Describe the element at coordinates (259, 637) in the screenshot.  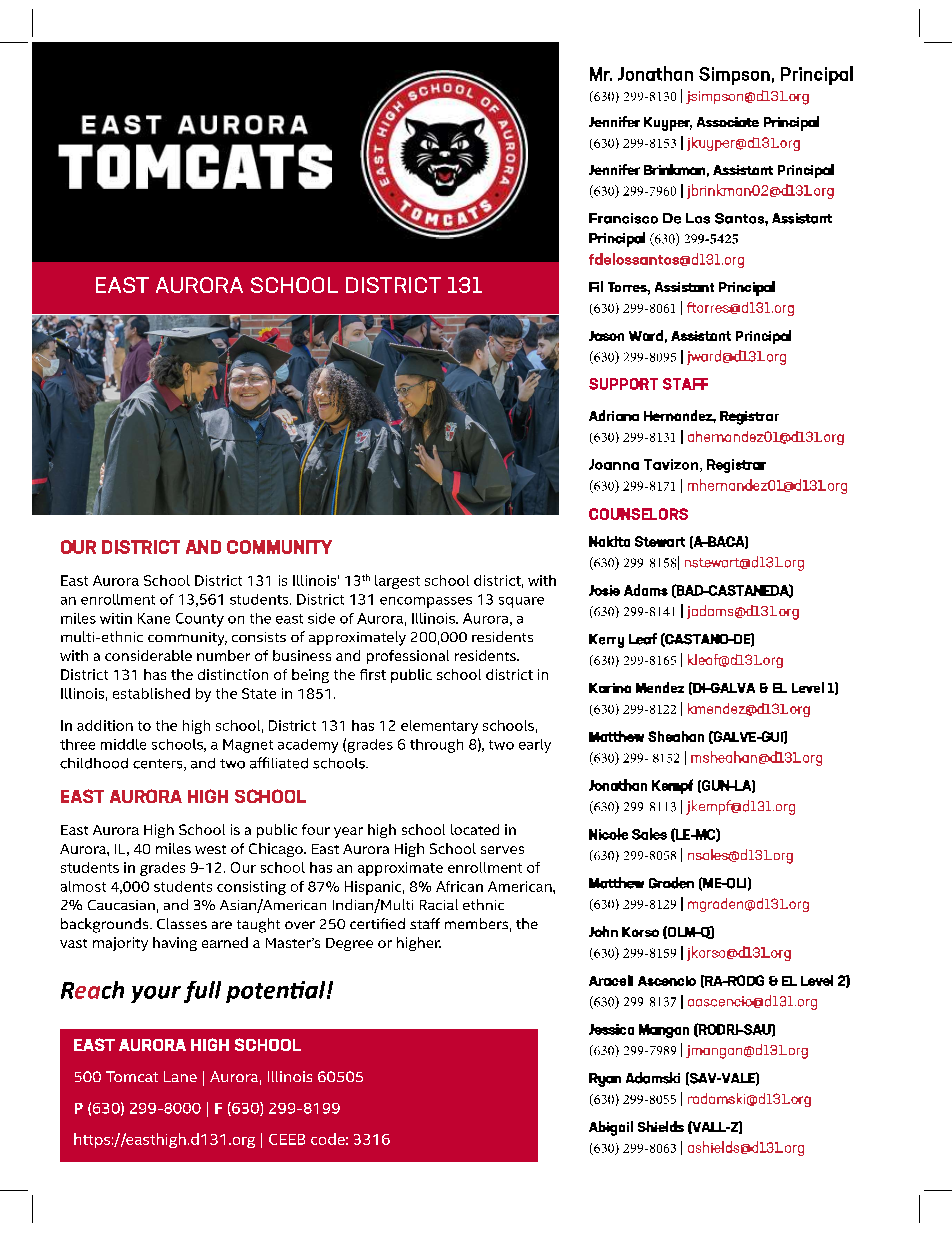
I see `consists` at that location.
